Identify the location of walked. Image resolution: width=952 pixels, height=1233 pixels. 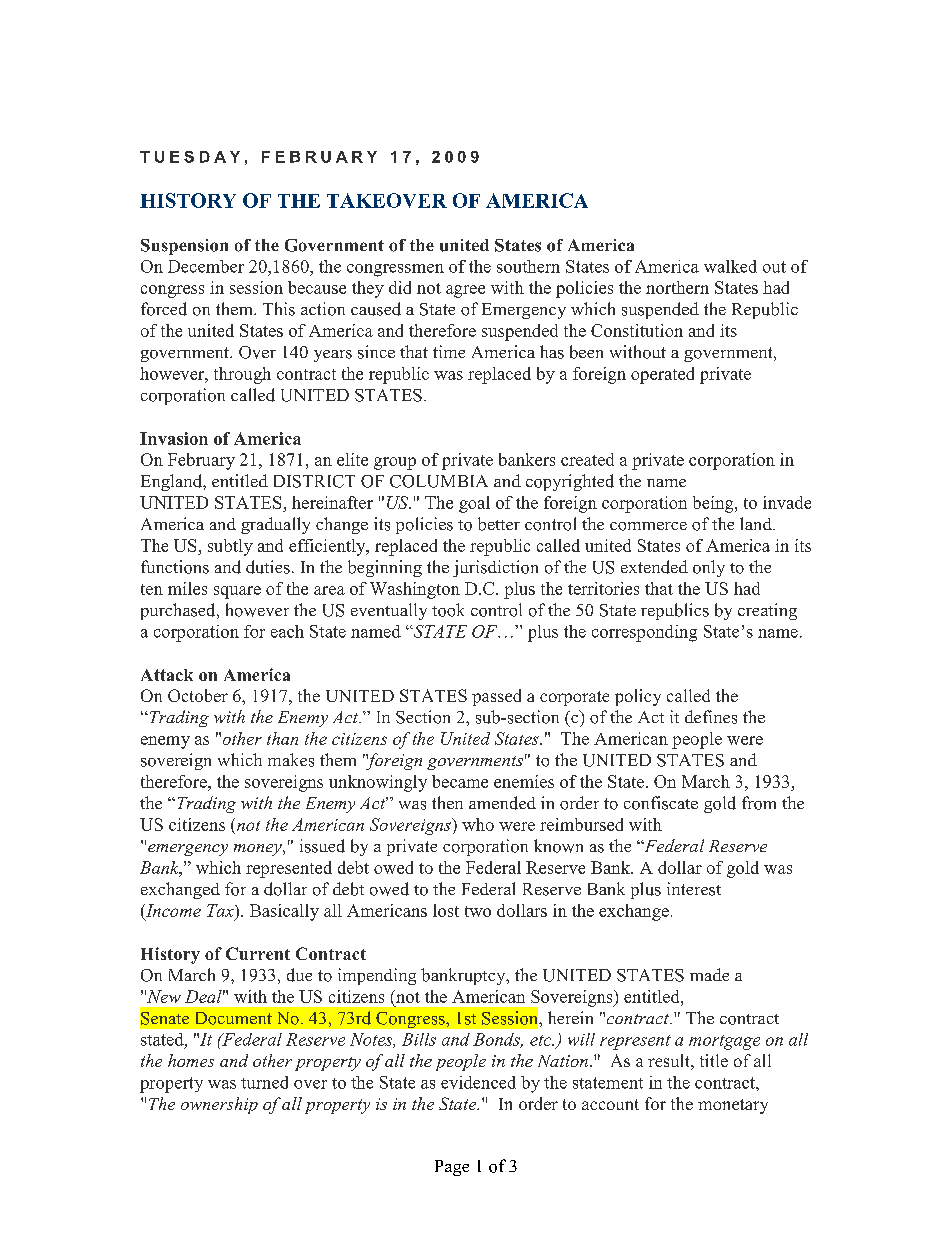
(730, 266).
